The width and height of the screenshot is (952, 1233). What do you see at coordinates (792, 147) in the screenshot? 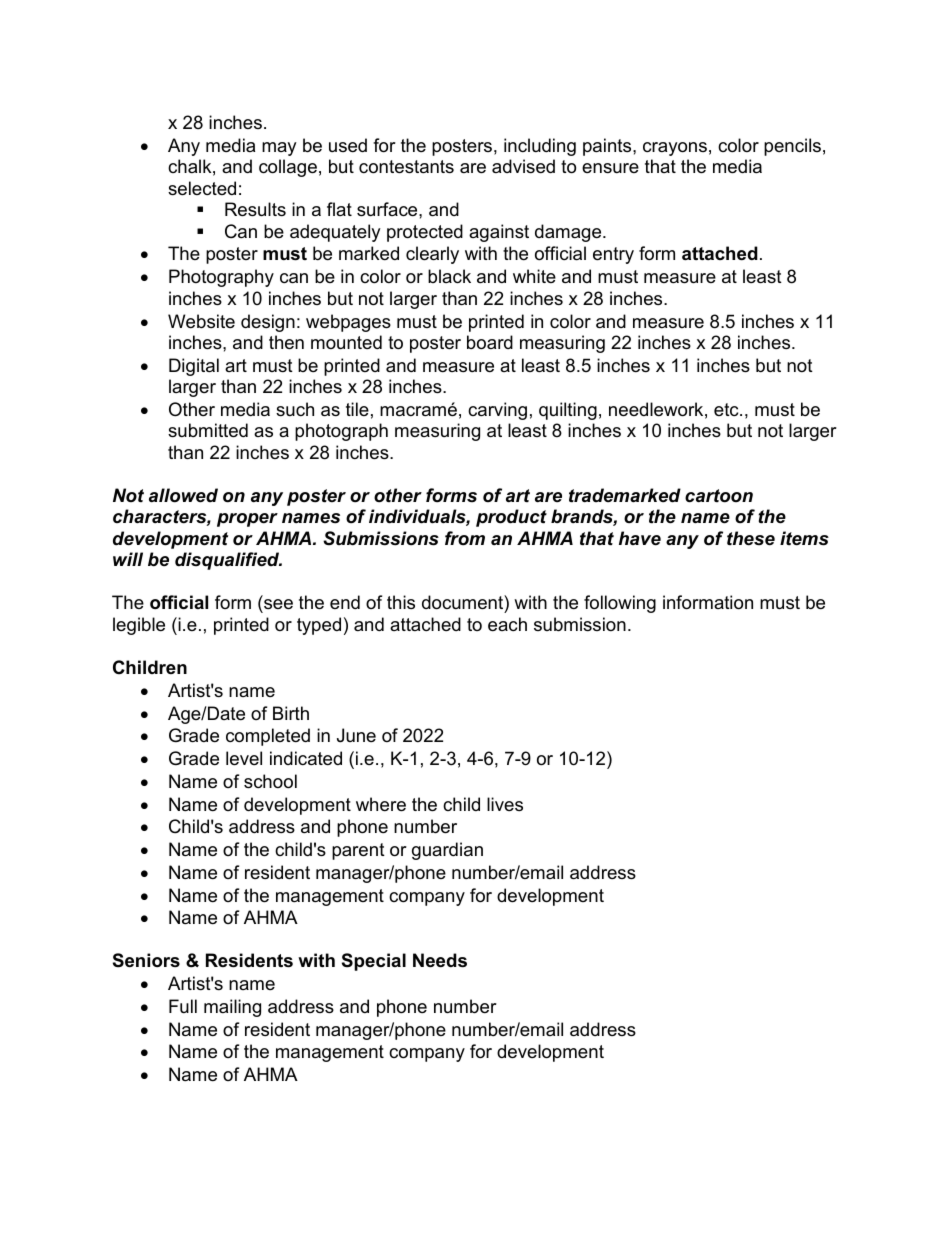
I see `pencils` at bounding box center [792, 147].
